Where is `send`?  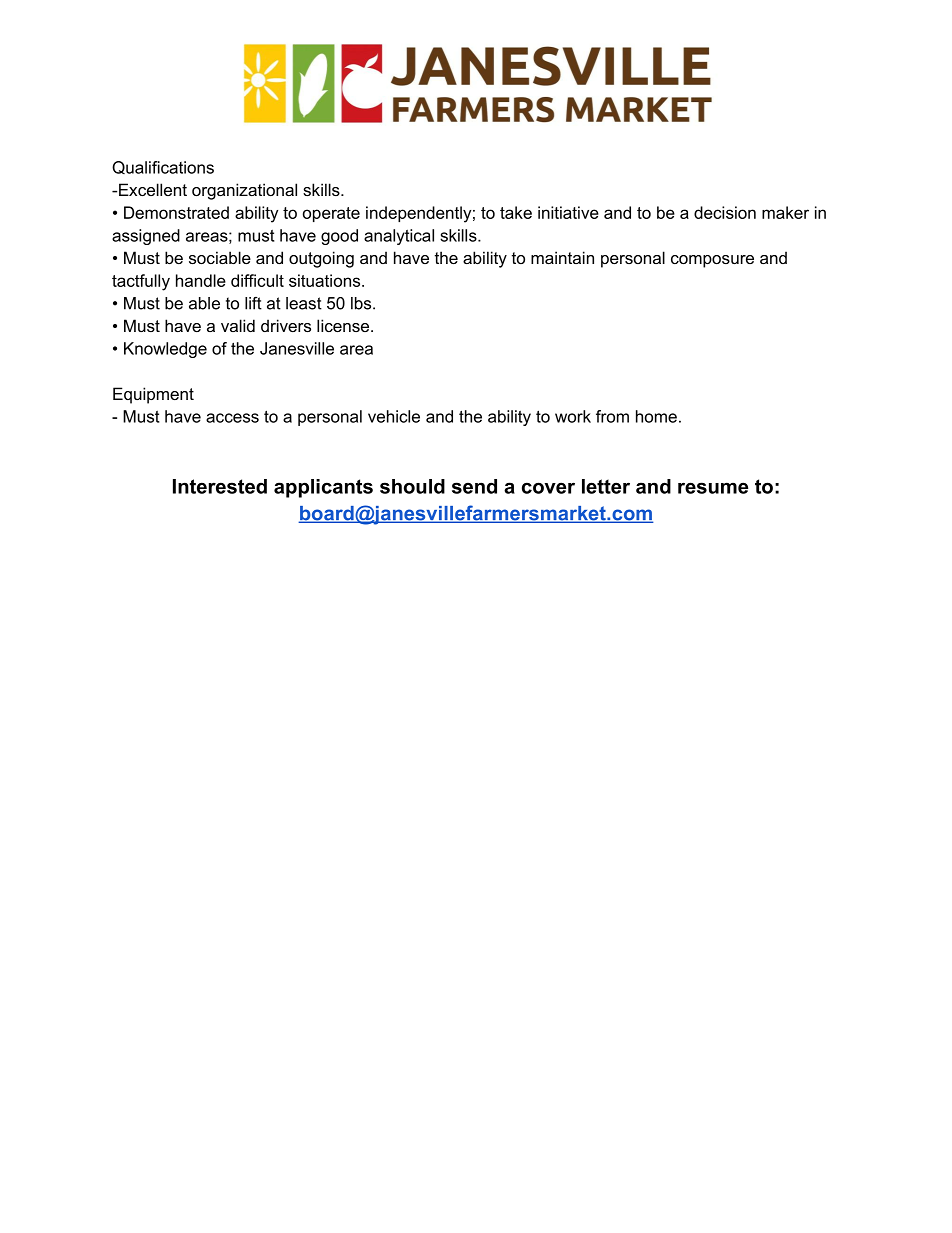 send is located at coordinates (474, 486).
